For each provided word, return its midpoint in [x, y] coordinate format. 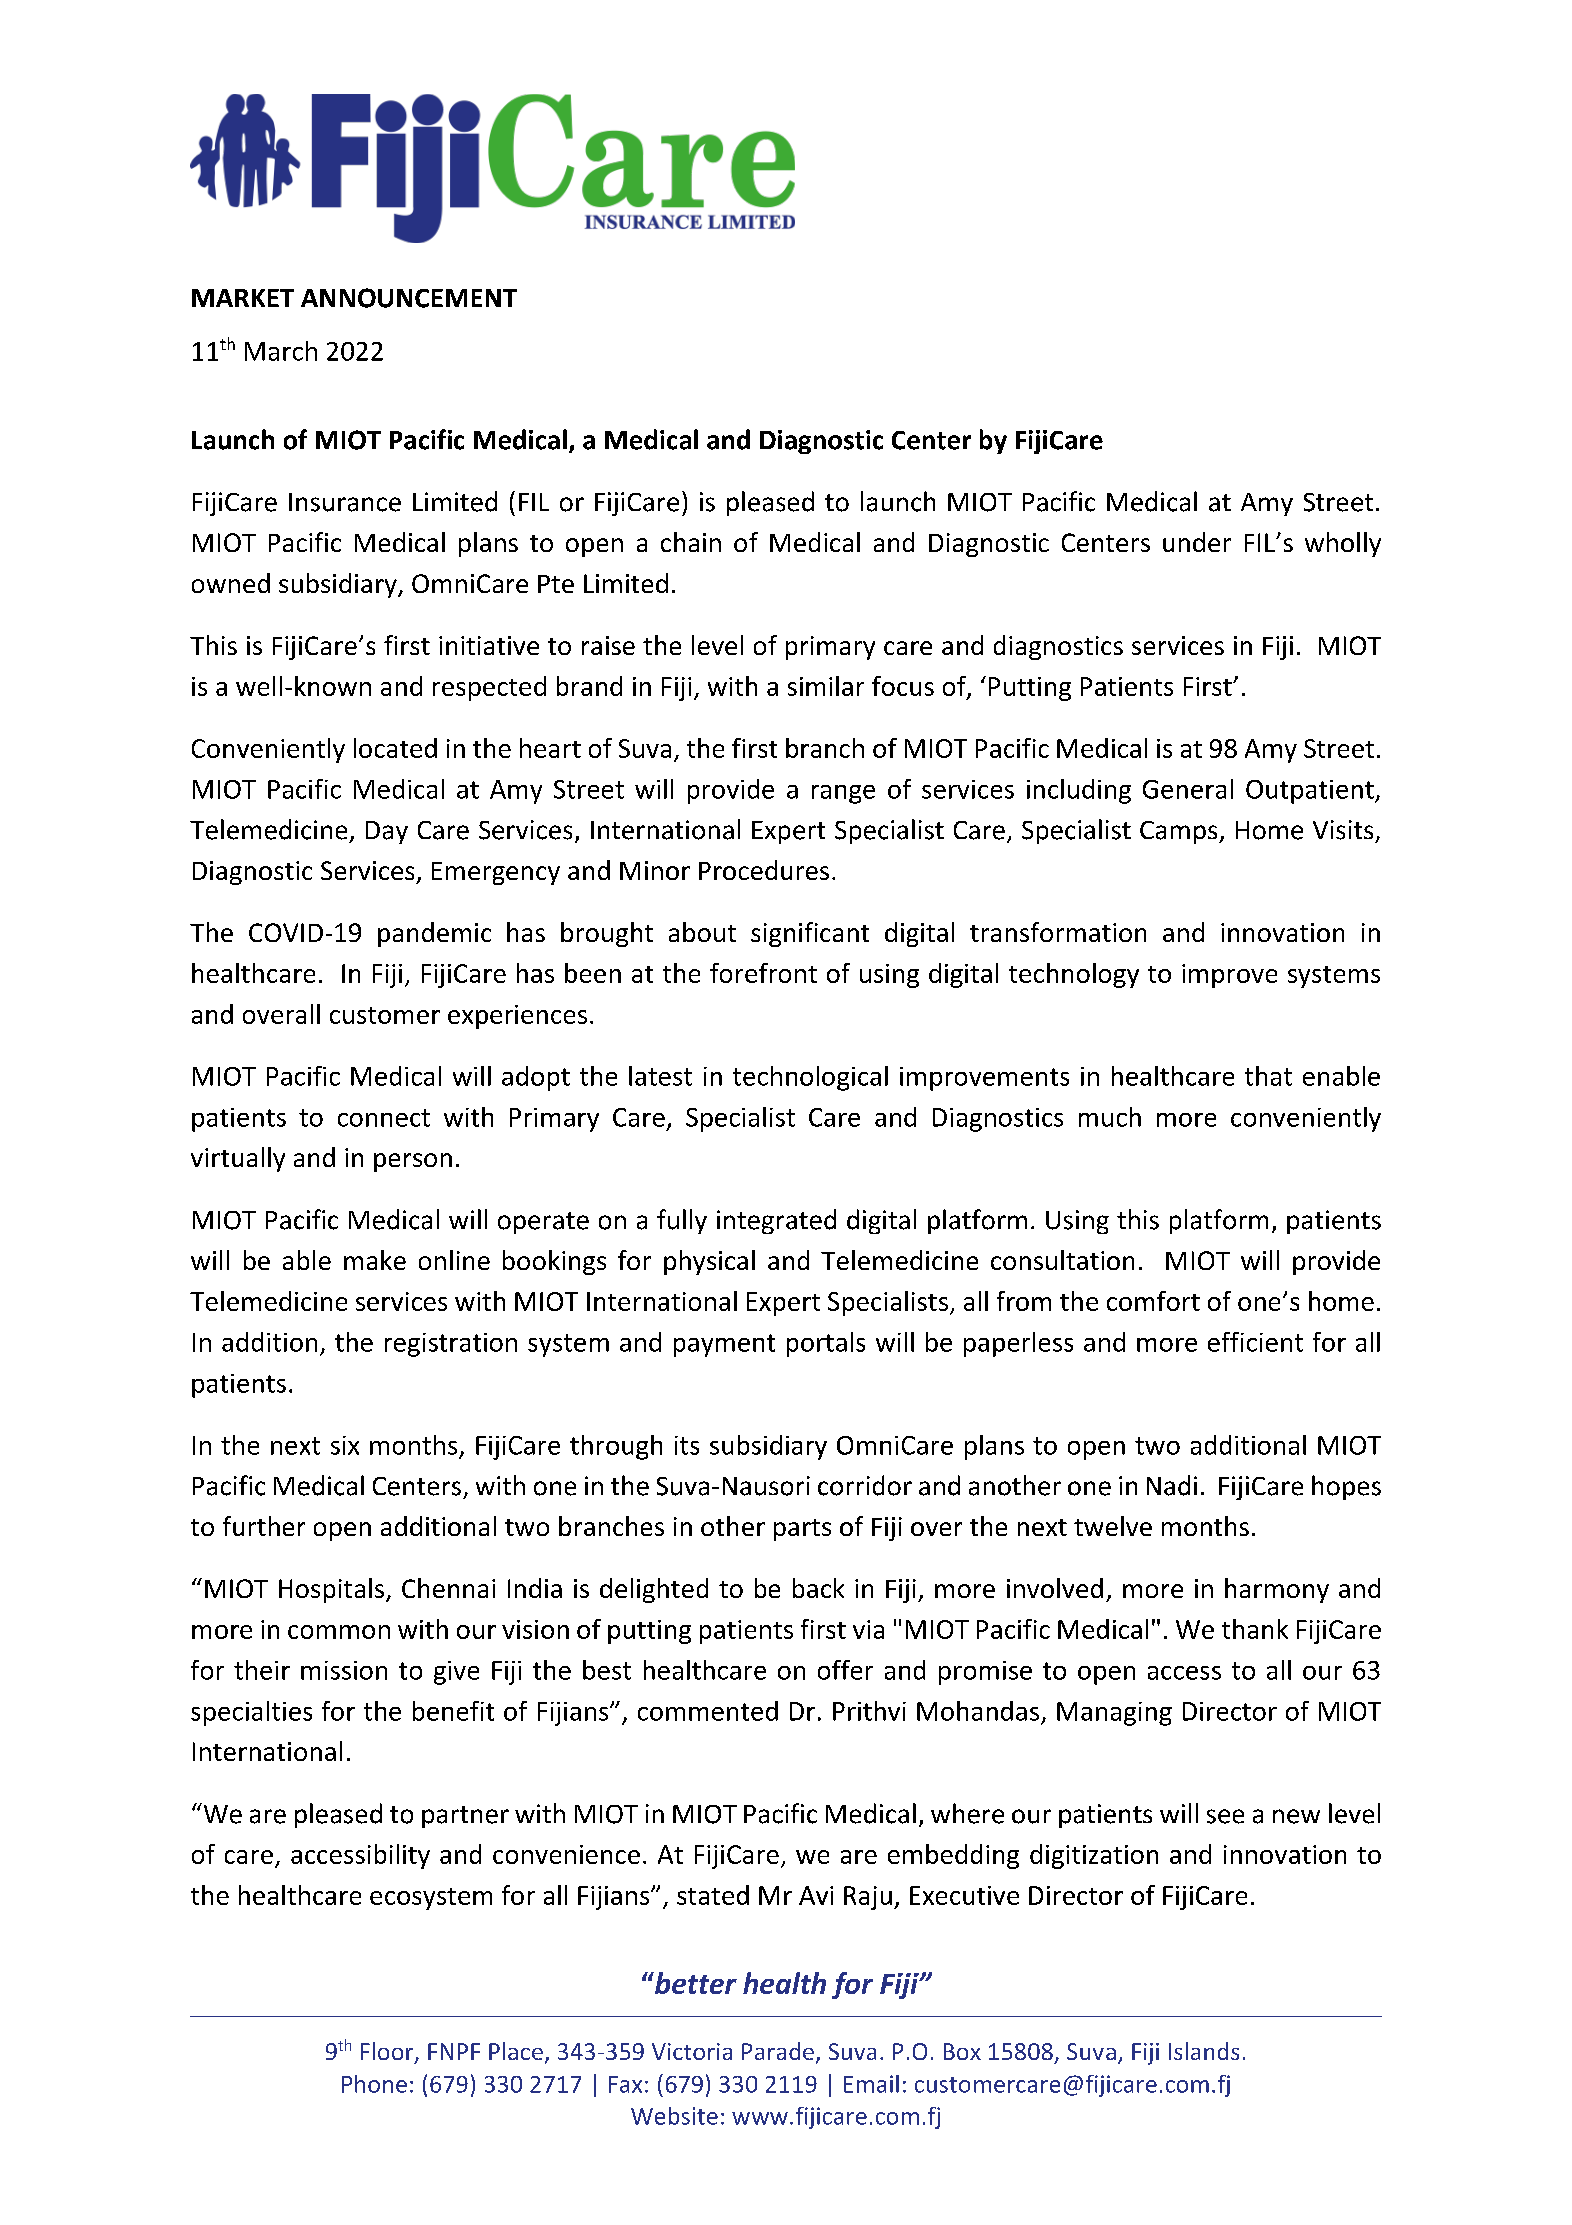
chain [691, 542]
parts [802, 1530]
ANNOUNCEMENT [409, 298]
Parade [778, 2051]
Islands [1204, 2051]
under [1197, 542]
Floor [388, 2052]
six [345, 1445]
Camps [1180, 832]
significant [810, 934]
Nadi [1172, 1485]
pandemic [434, 934]
